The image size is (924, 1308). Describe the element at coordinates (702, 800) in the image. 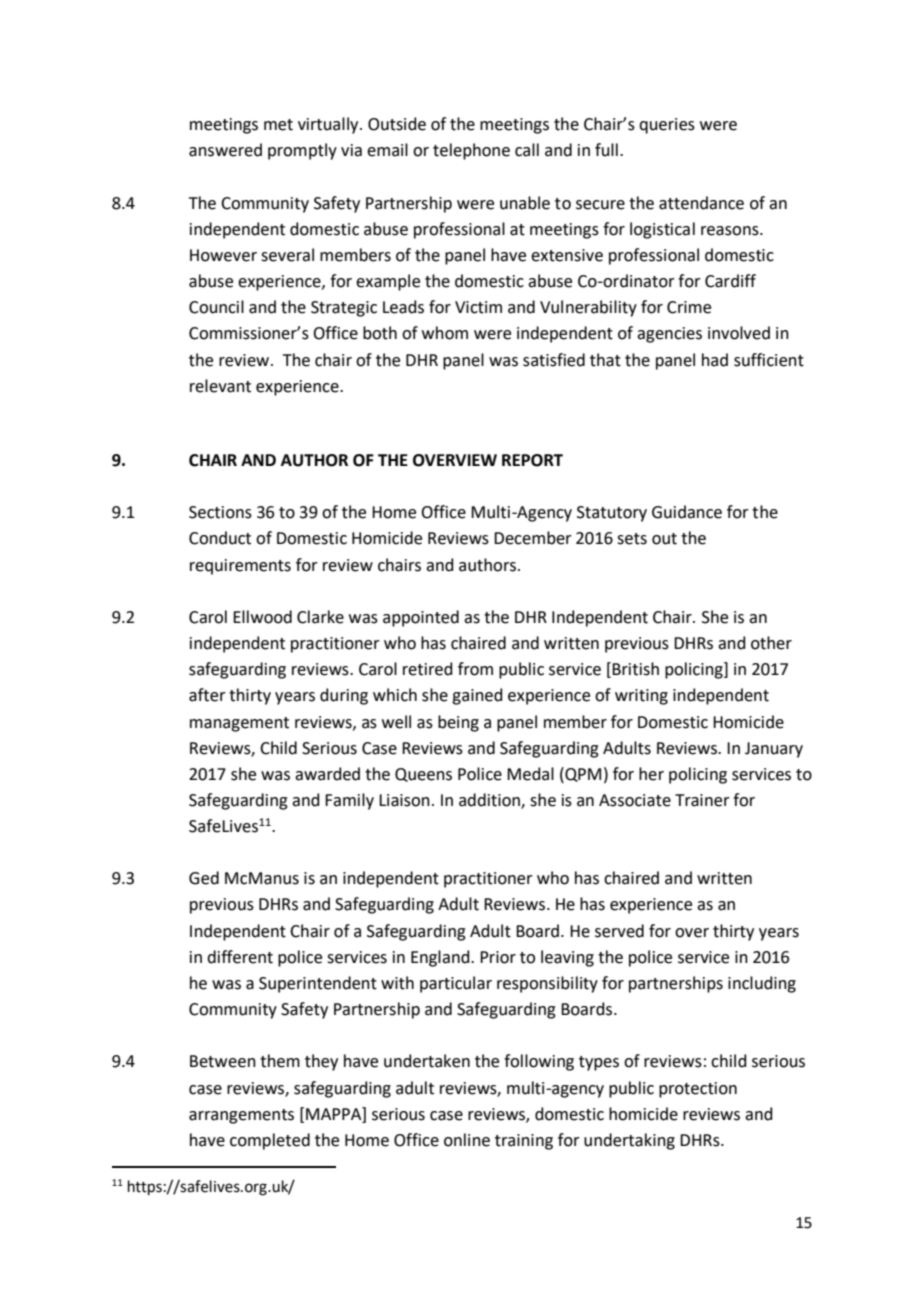

I see `Trainer` at that location.
